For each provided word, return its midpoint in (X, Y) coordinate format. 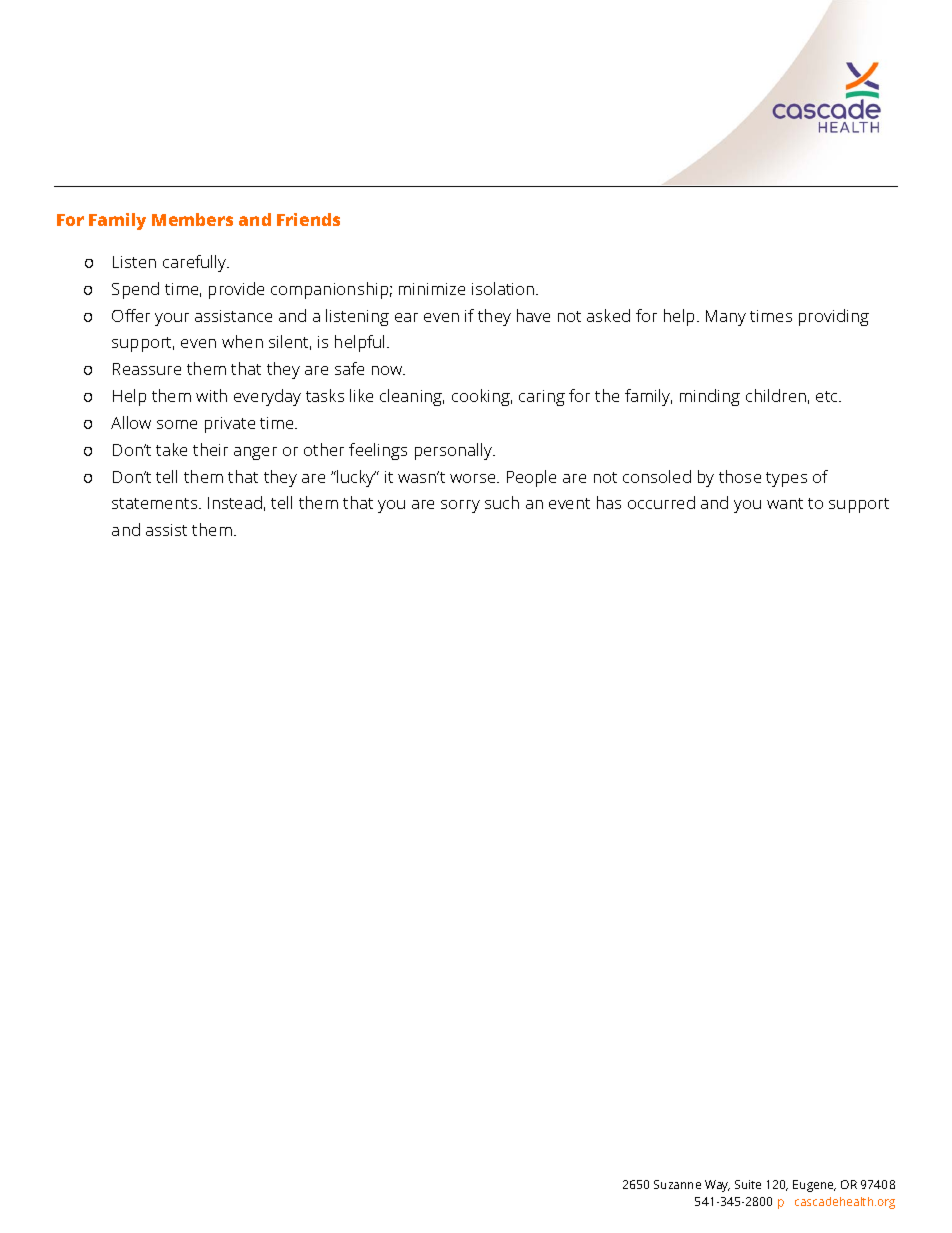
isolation (504, 288)
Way (717, 1186)
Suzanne (677, 1184)
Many (726, 318)
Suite (748, 1184)
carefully (196, 263)
